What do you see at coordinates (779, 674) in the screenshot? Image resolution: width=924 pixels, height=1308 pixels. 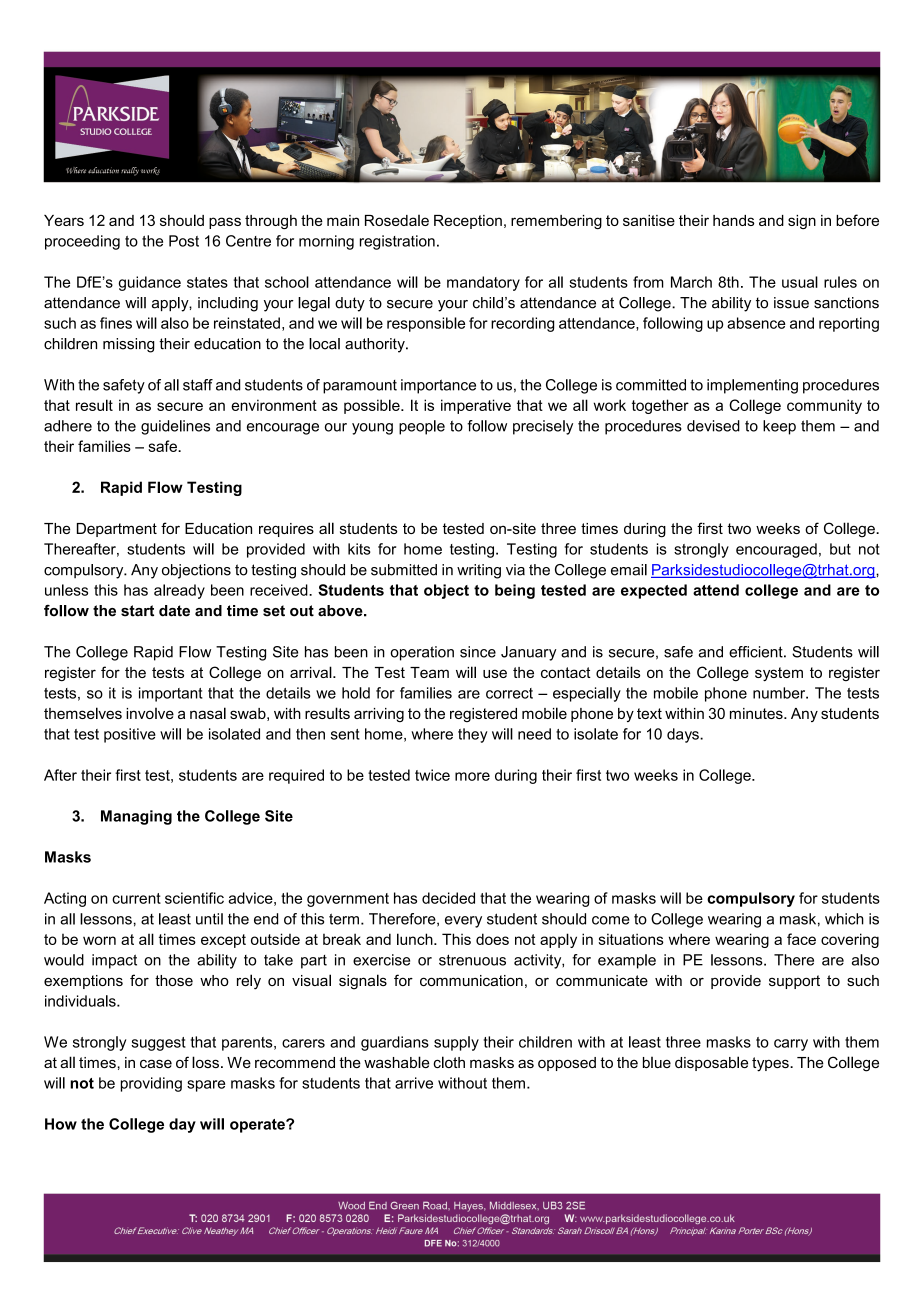 I see `system` at bounding box center [779, 674].
